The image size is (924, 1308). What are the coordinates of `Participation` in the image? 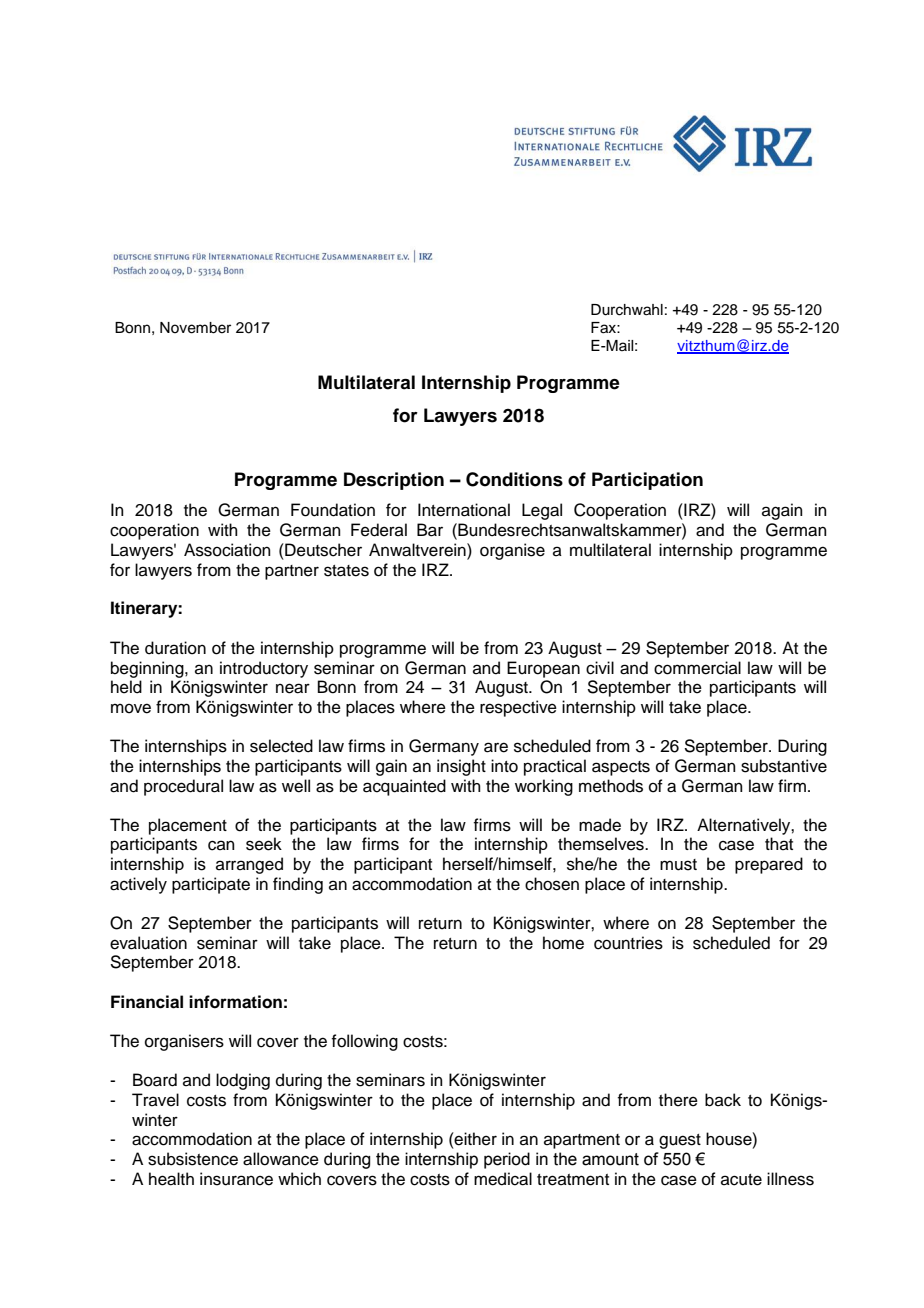 It's located at (647, 481).
